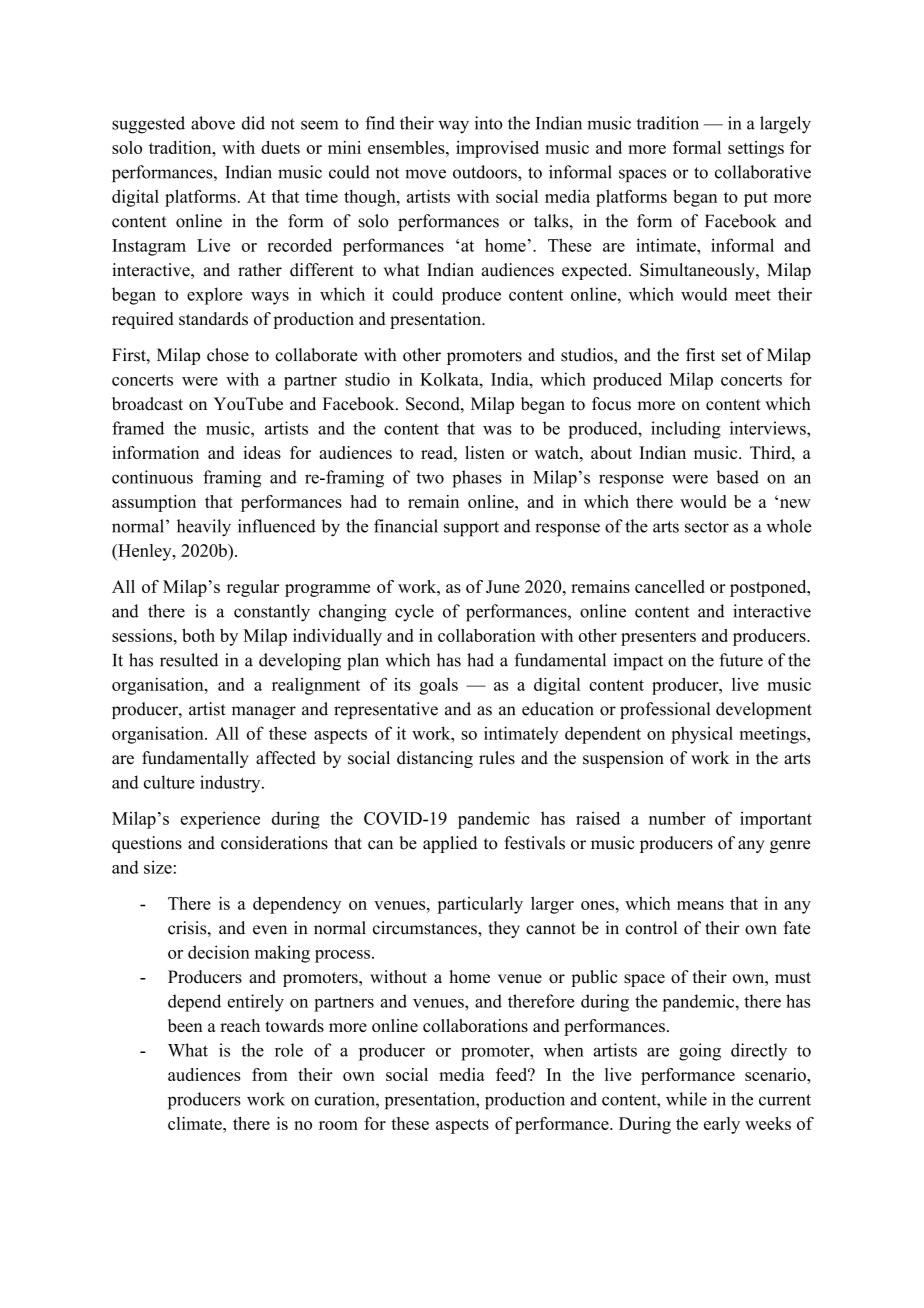 This image has width=924, height=1308. I want to click on settings, so click(756, 149).
